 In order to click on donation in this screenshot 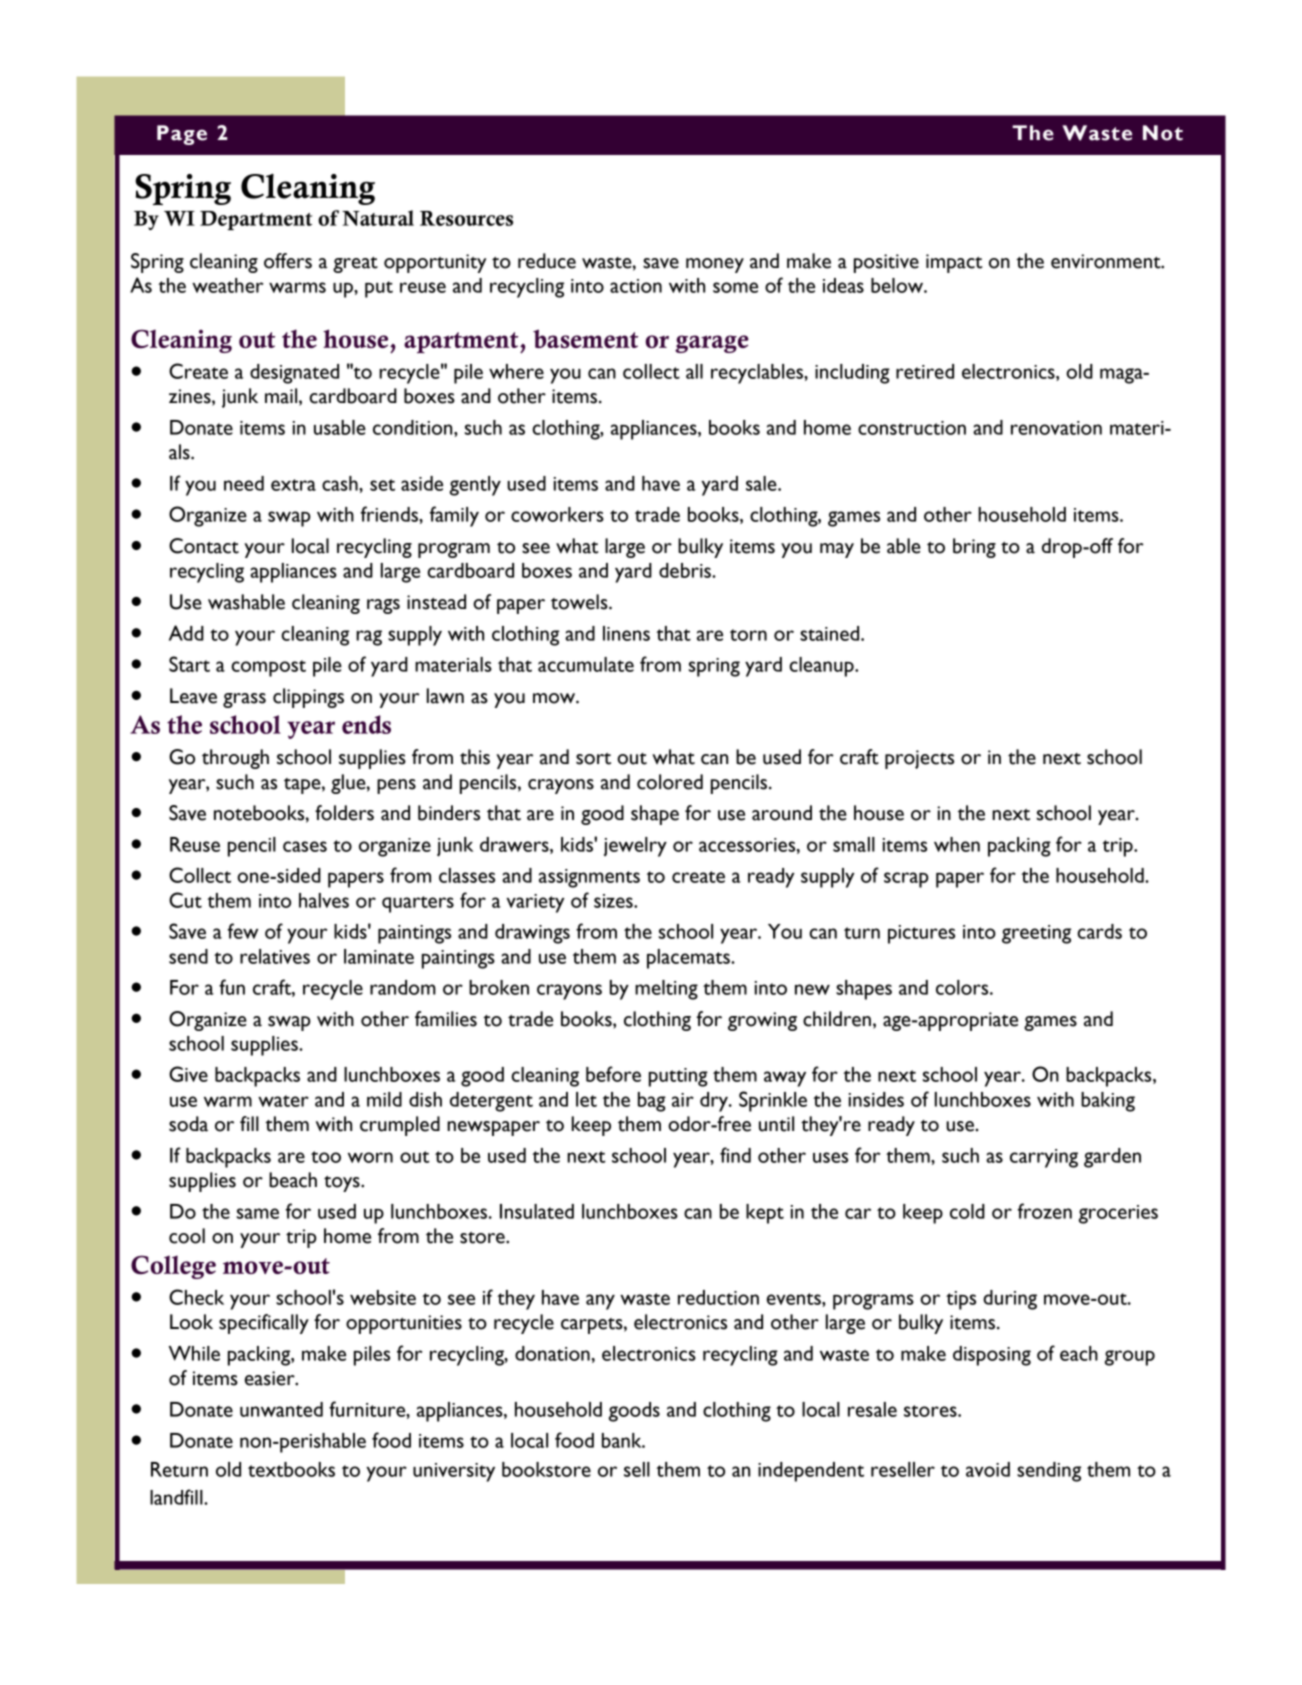, I will do `click(552, 1353)`.
